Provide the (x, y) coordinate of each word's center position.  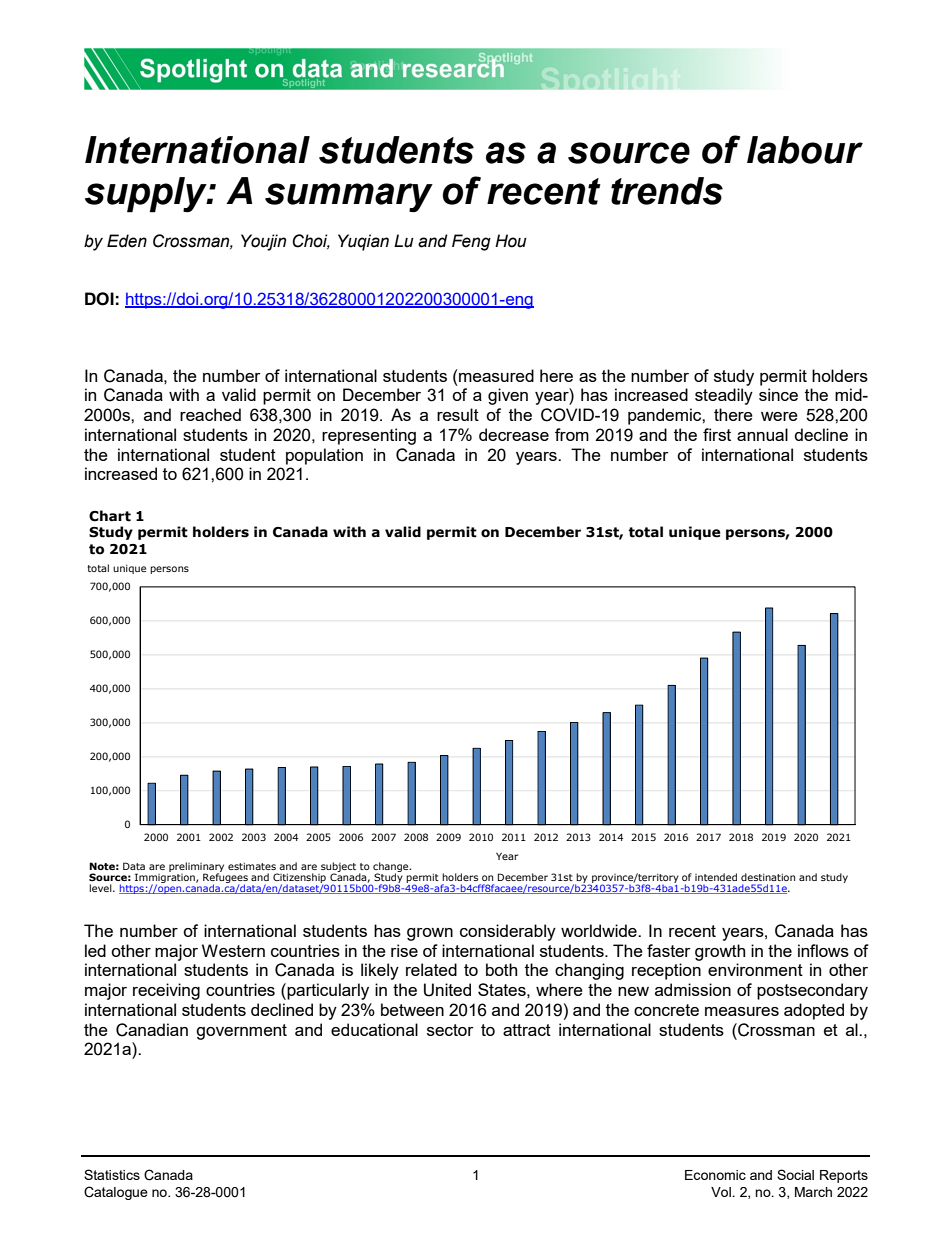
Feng (471, 242)
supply (147, 195)
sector (450, 1030)
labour (805, 150)
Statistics (112, 1174)
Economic (715, 1175)
